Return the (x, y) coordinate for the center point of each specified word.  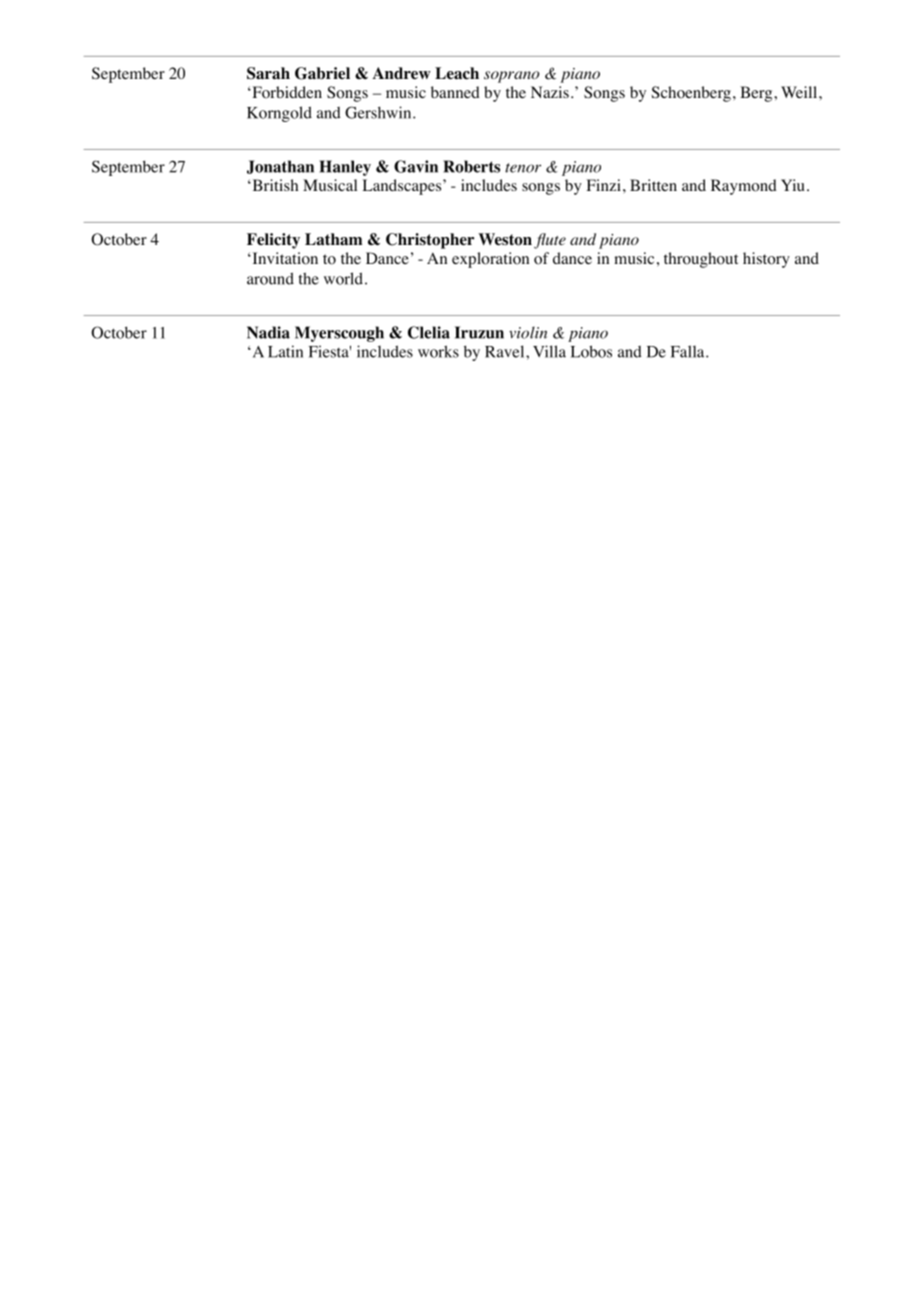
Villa (549, 351)
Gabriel (322, 73)
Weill (800, 92)
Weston (505, 239)
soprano (511, 77)
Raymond (744, 187)
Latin (285, 351)
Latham (333, 239)
